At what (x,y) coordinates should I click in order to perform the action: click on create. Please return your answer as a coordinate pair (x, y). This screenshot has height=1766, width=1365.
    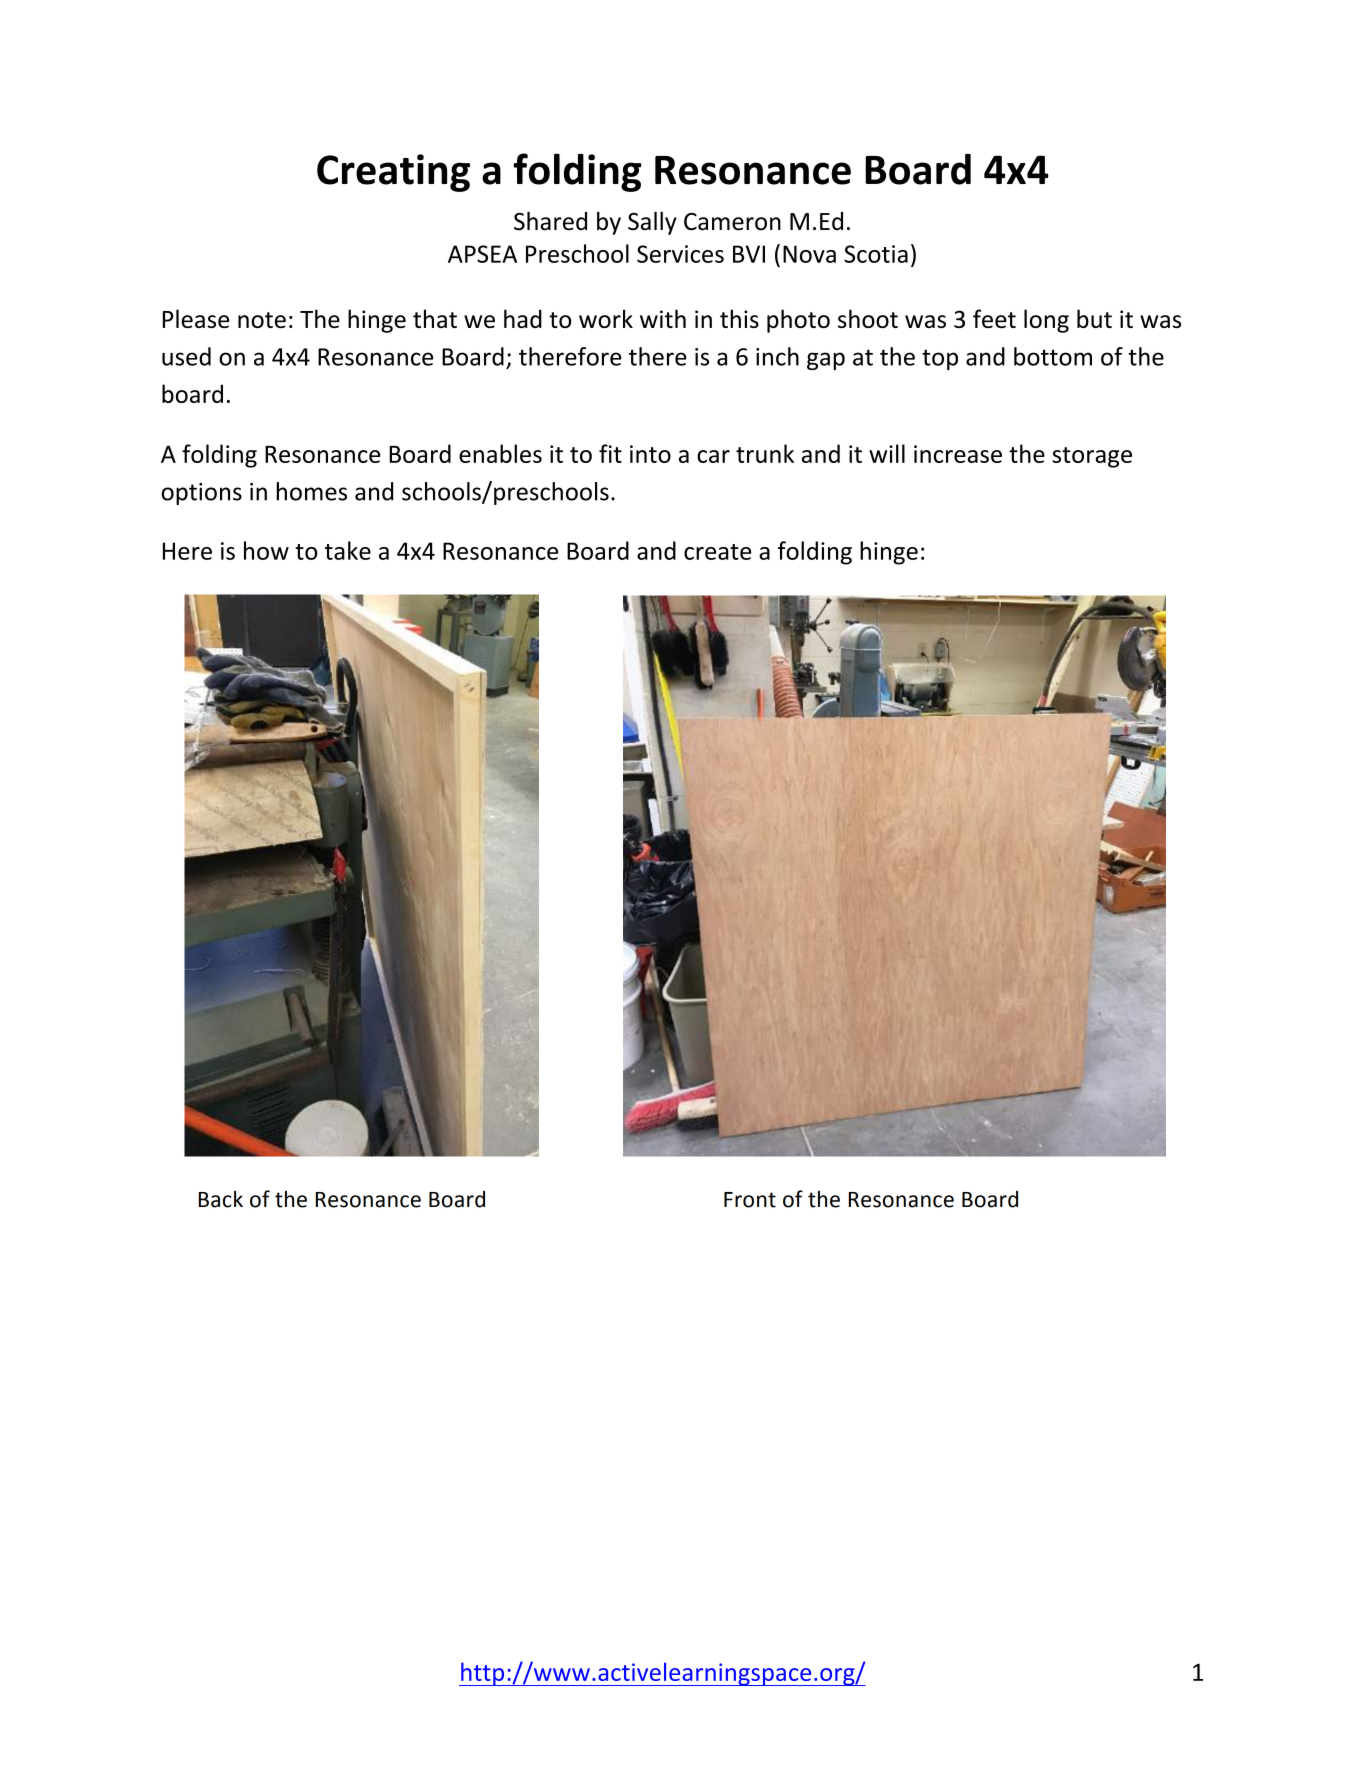
    Looking at the image, I should click on (717, 552).
